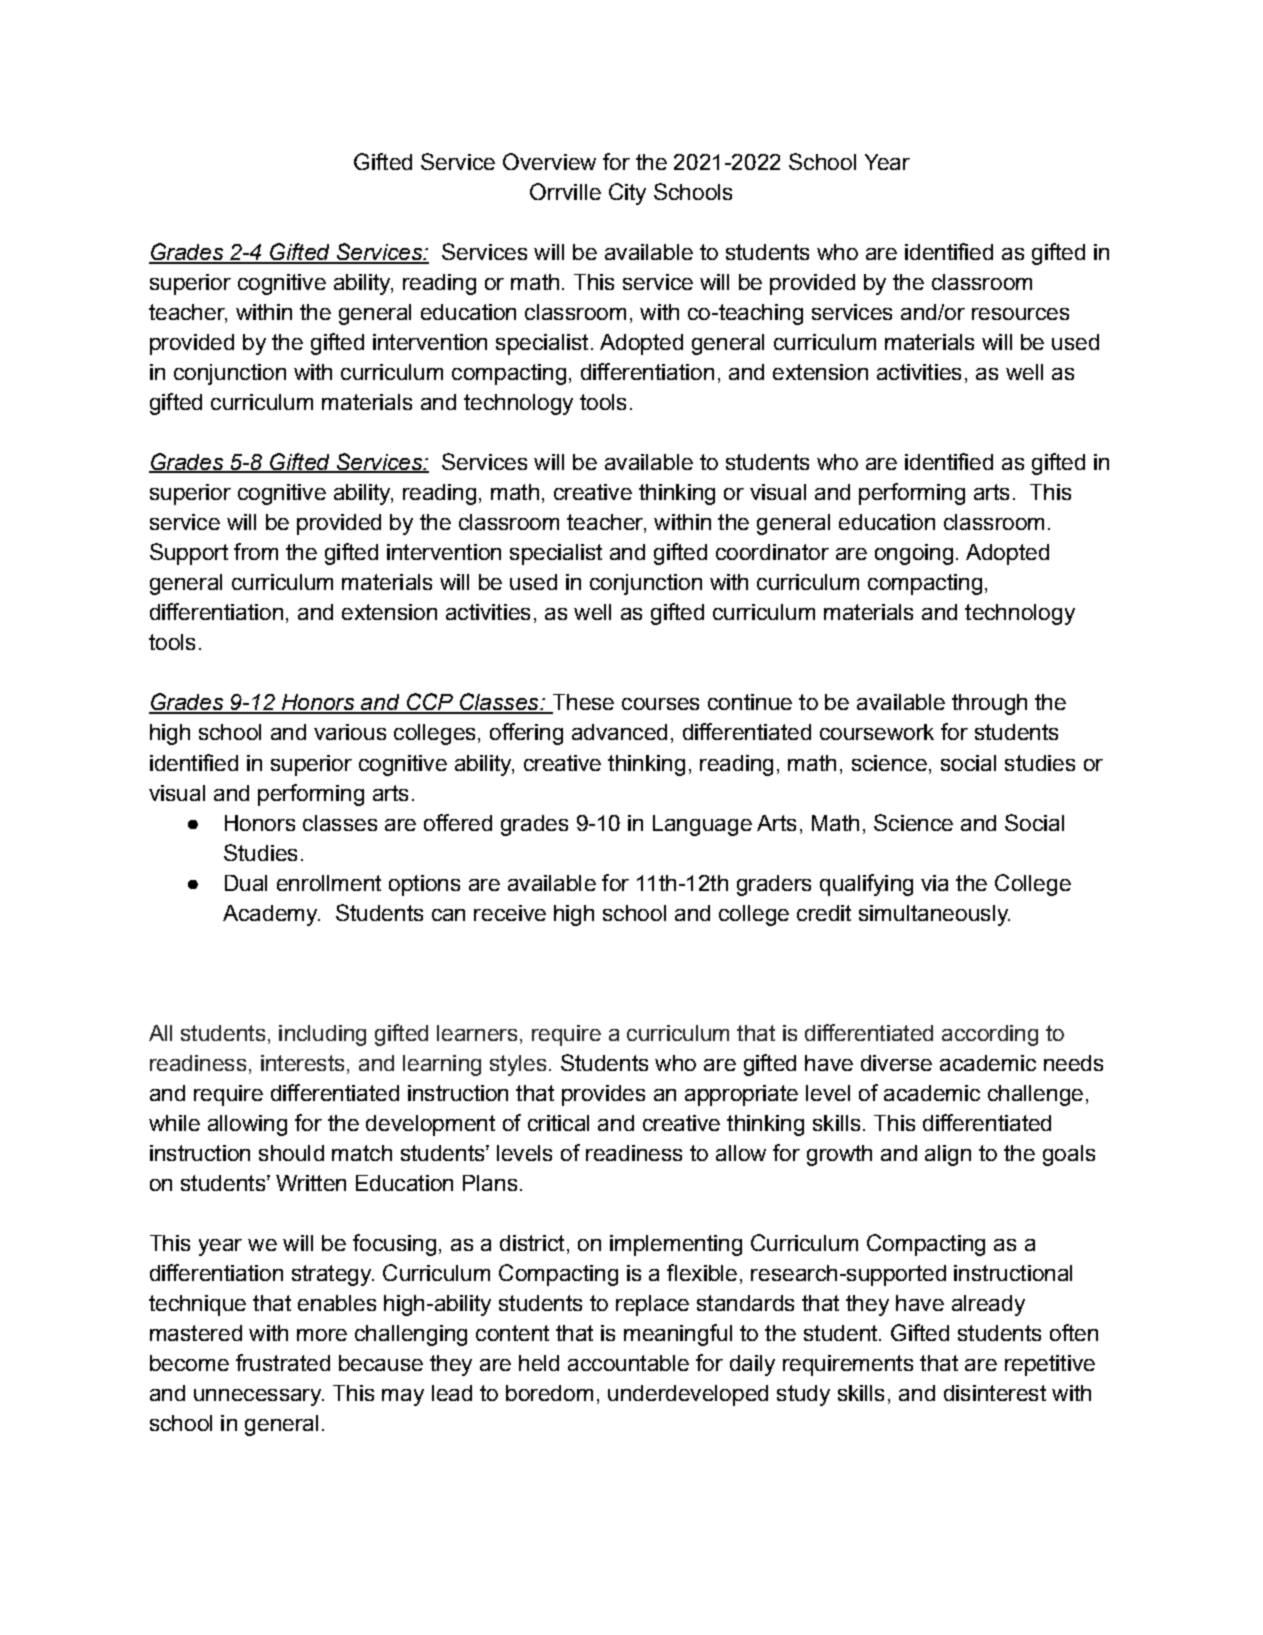 This screenshot has width=1263, height=1635. Describe the element at coordinates (989, 704) in the screenshot. I see `through` at that location.
